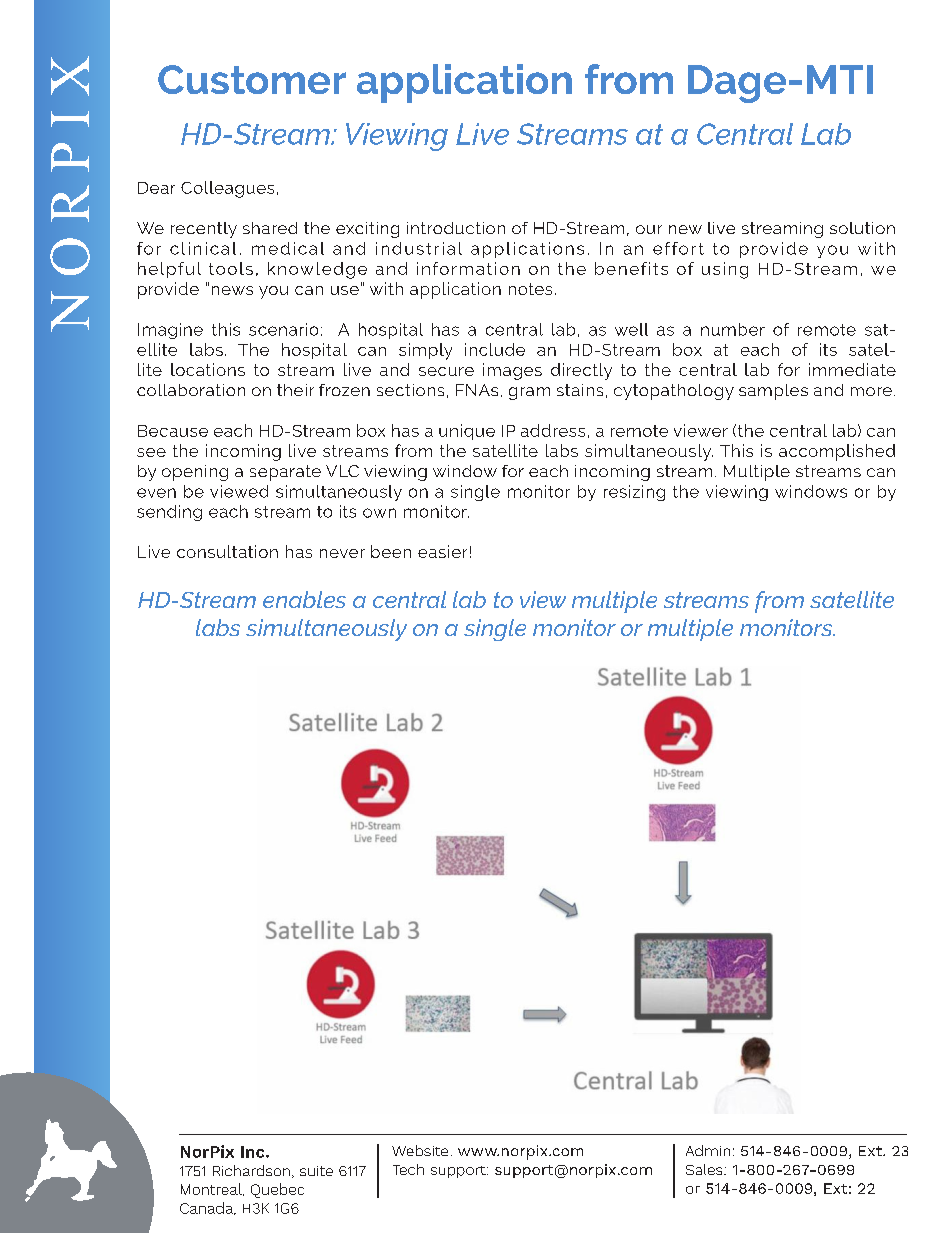 The image size is (952, 1233). What do you see at coordinates (456, 228) in the screenshot?
I see `introduction` at bounding box center [456, 228].
